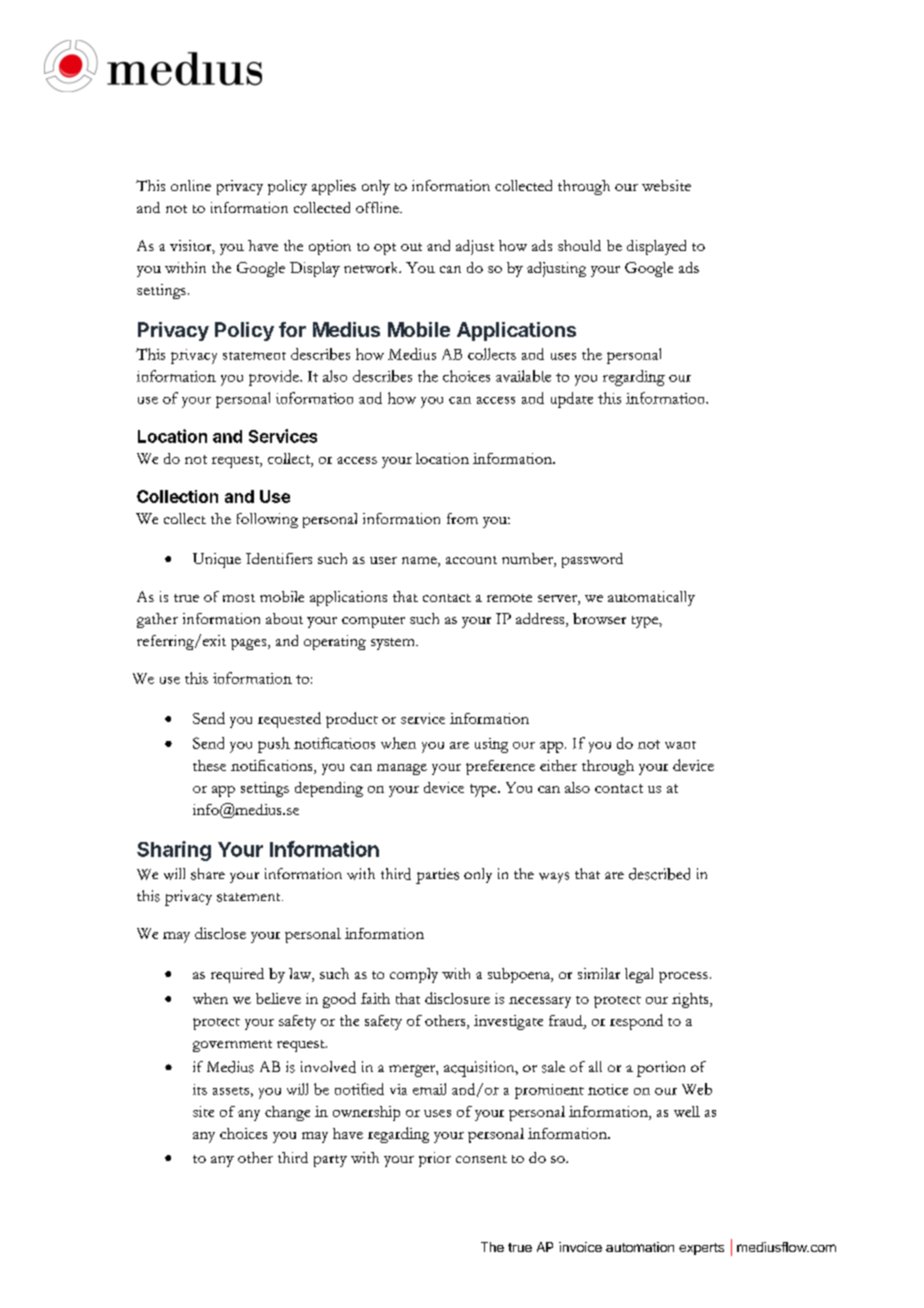  I want to click on want, so click(680, 745).
